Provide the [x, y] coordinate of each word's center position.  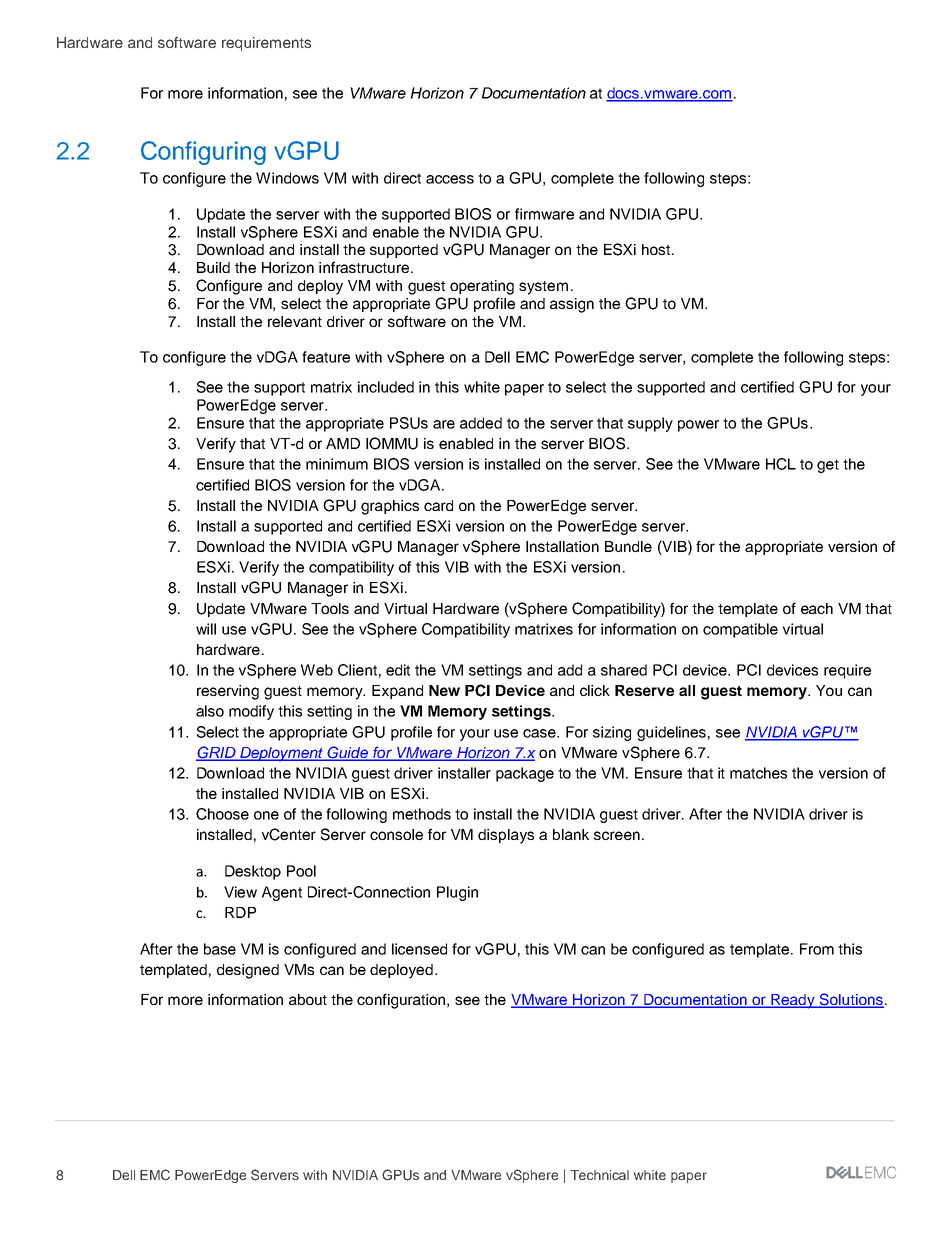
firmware [544, 214]
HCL [781, 464]
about [308, 999]
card [438, 505]
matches [758, 773]
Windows [287, 178]
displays [506, 836]
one [266, 815]
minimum [337, 464]
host [657, 249]
